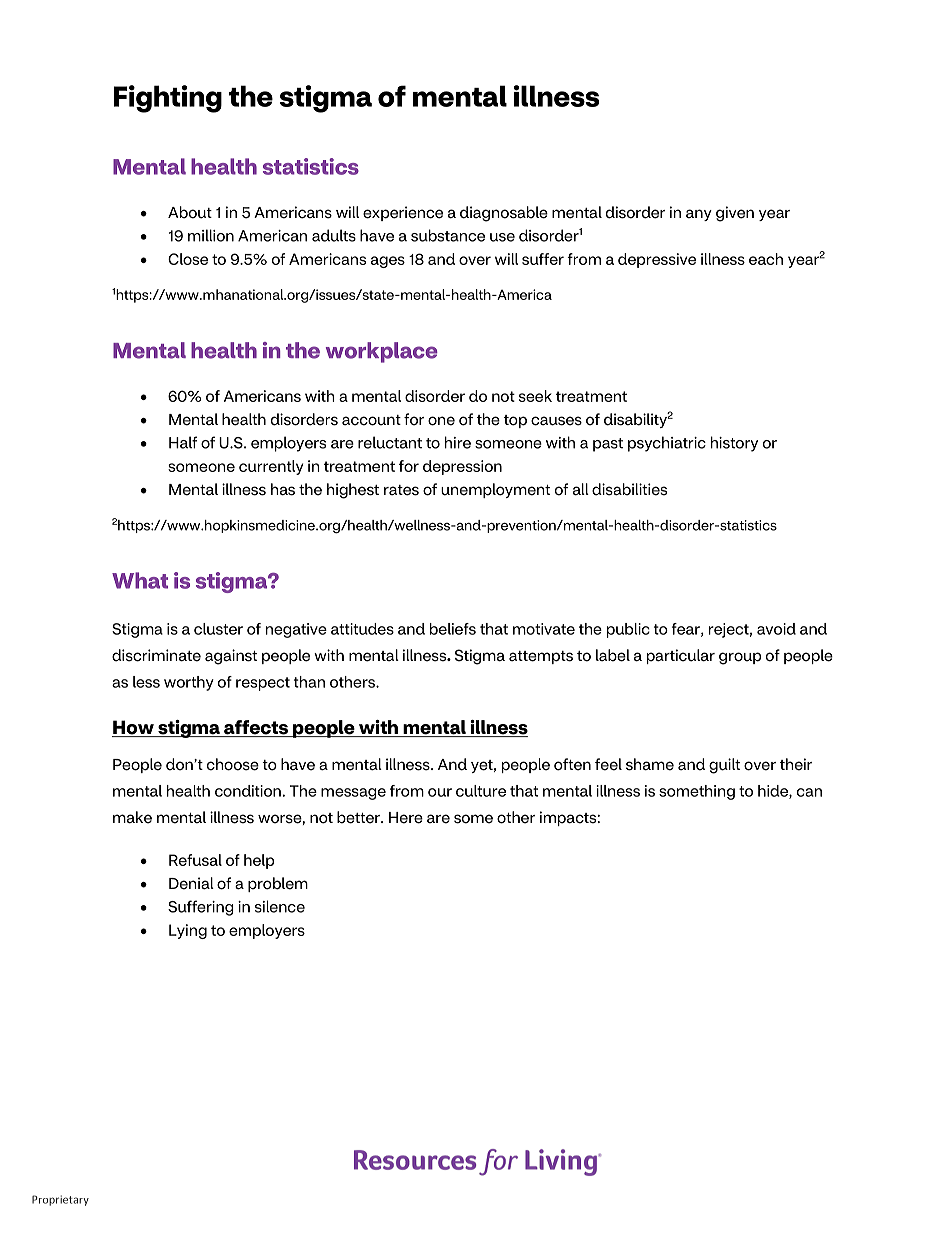 The height and width of the page is (1233, 952). I want to click on Proprietary, so click(60, 1200).
